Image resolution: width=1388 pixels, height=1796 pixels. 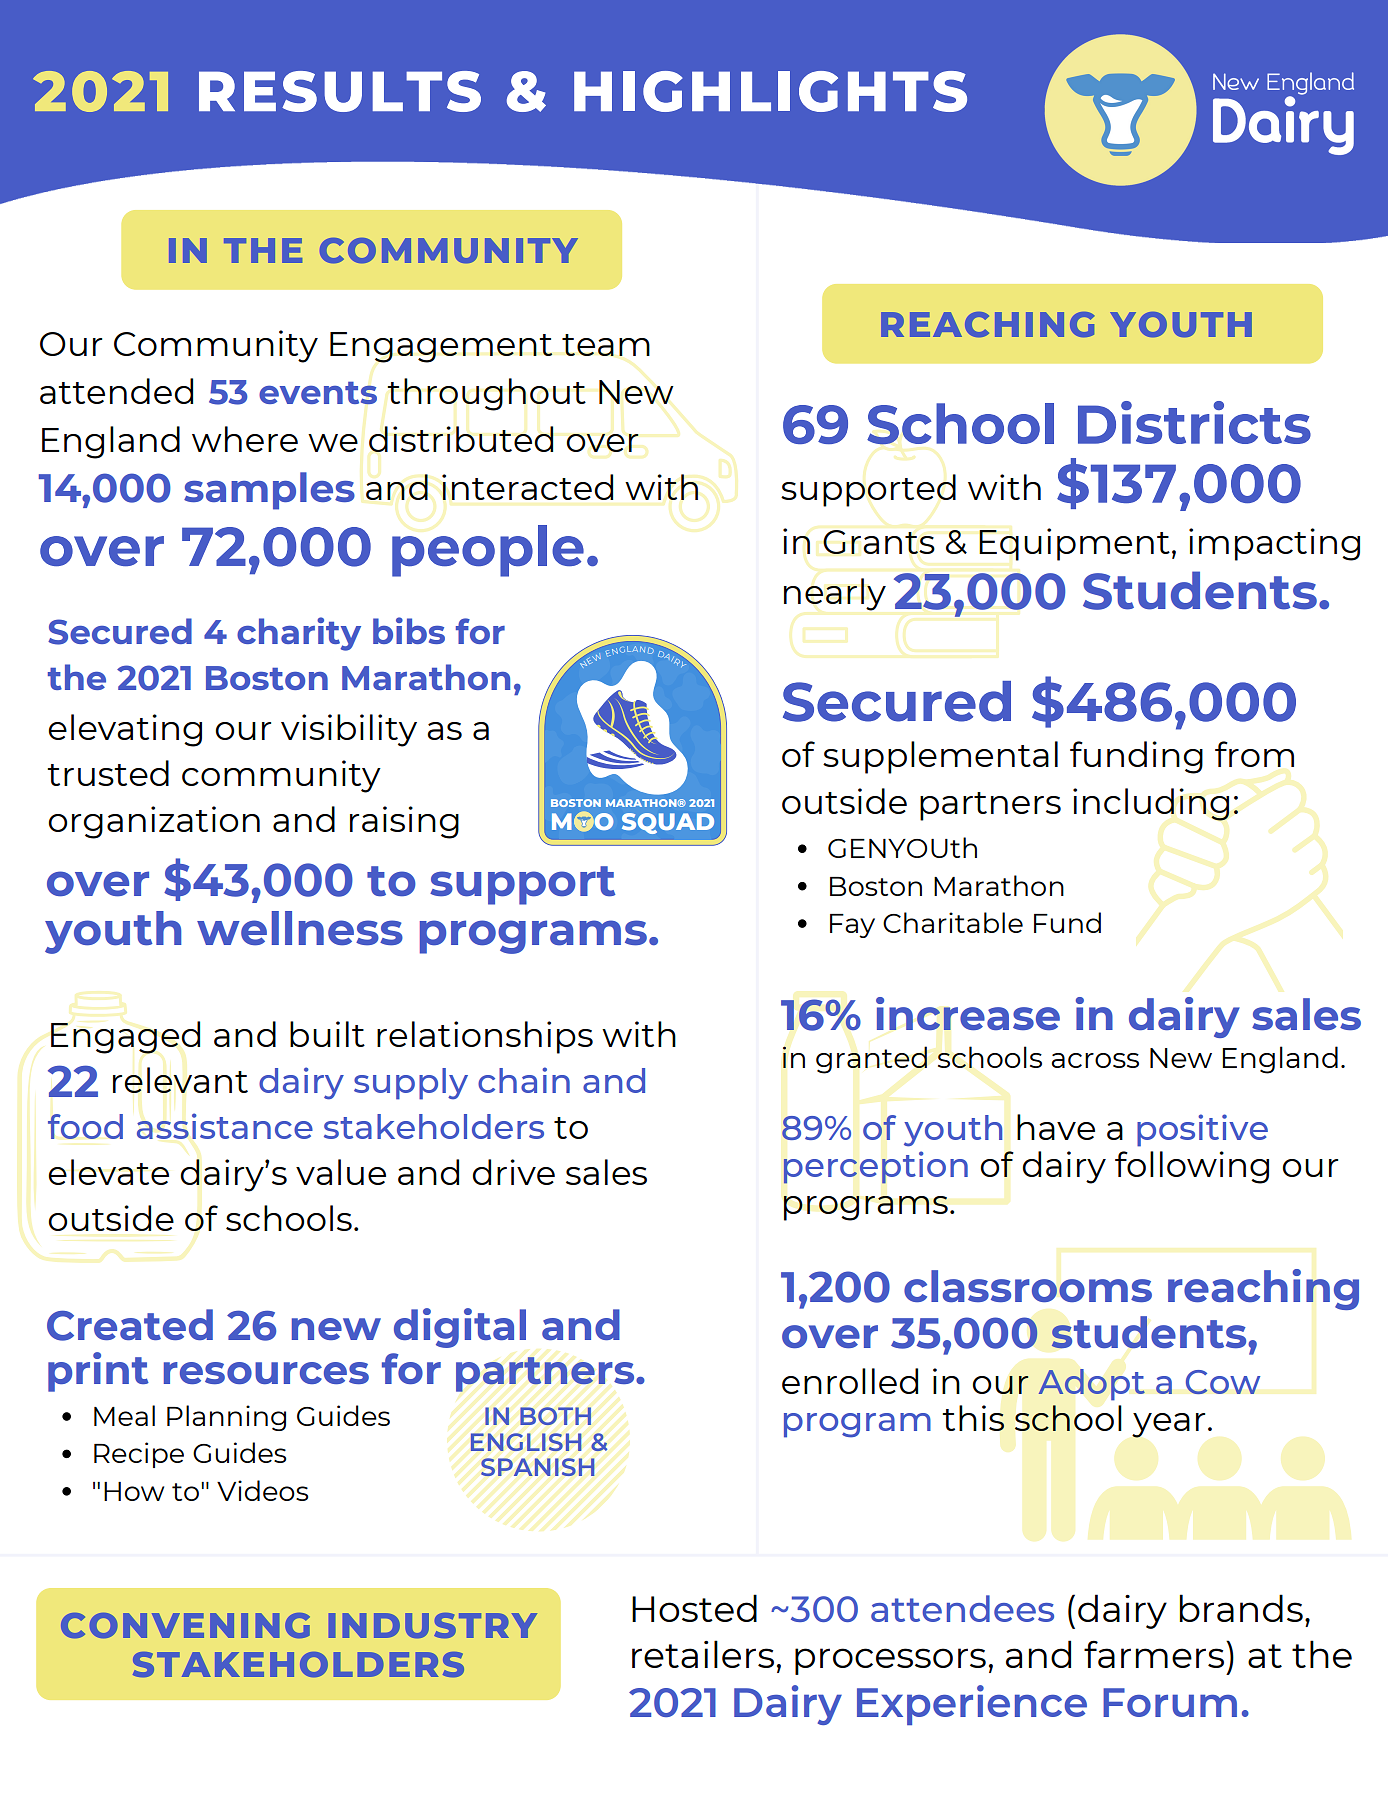 I want to click on elevating, so click(x=125, y=730).
